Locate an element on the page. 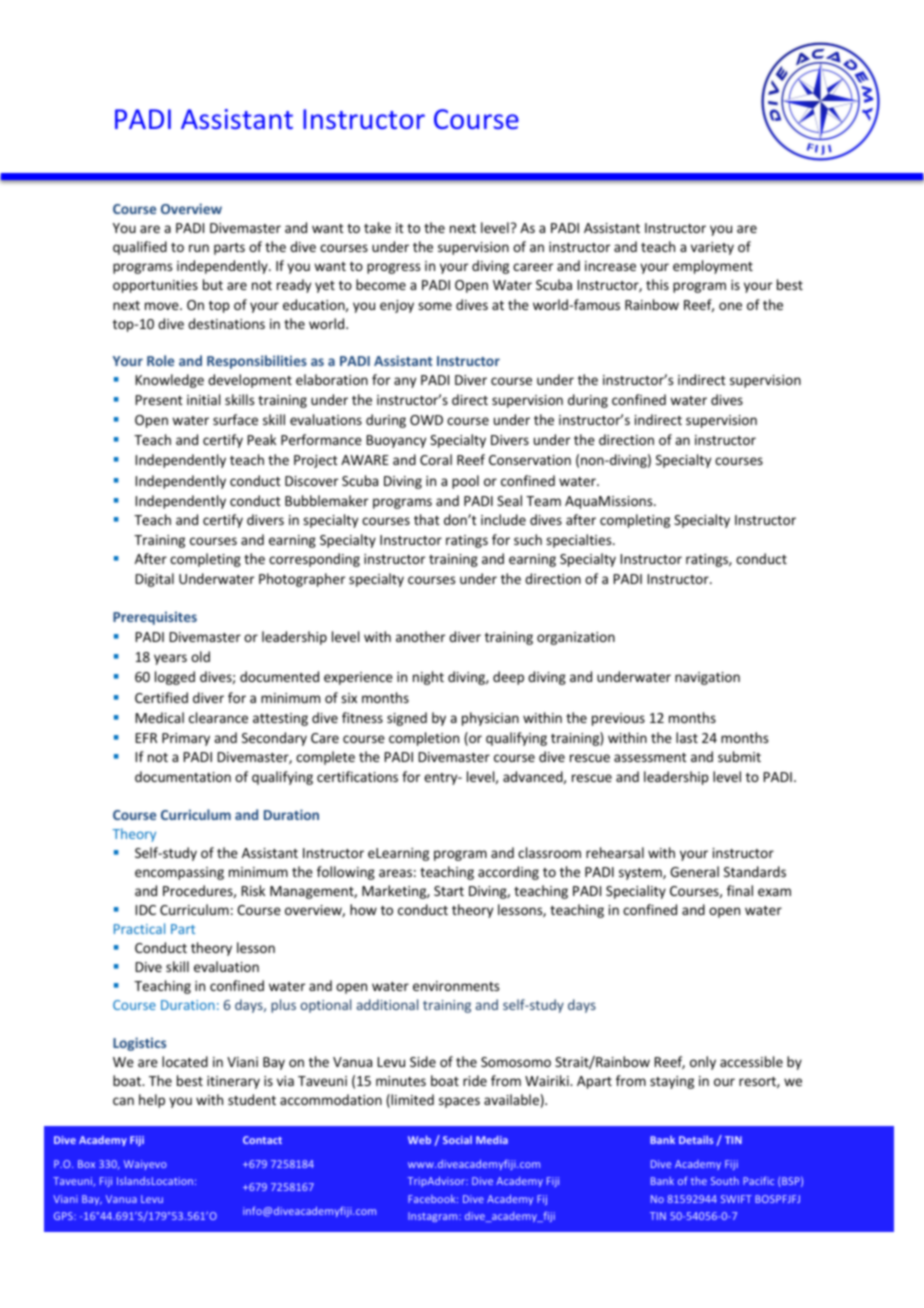  progress is located at coordinates (393, 268).
